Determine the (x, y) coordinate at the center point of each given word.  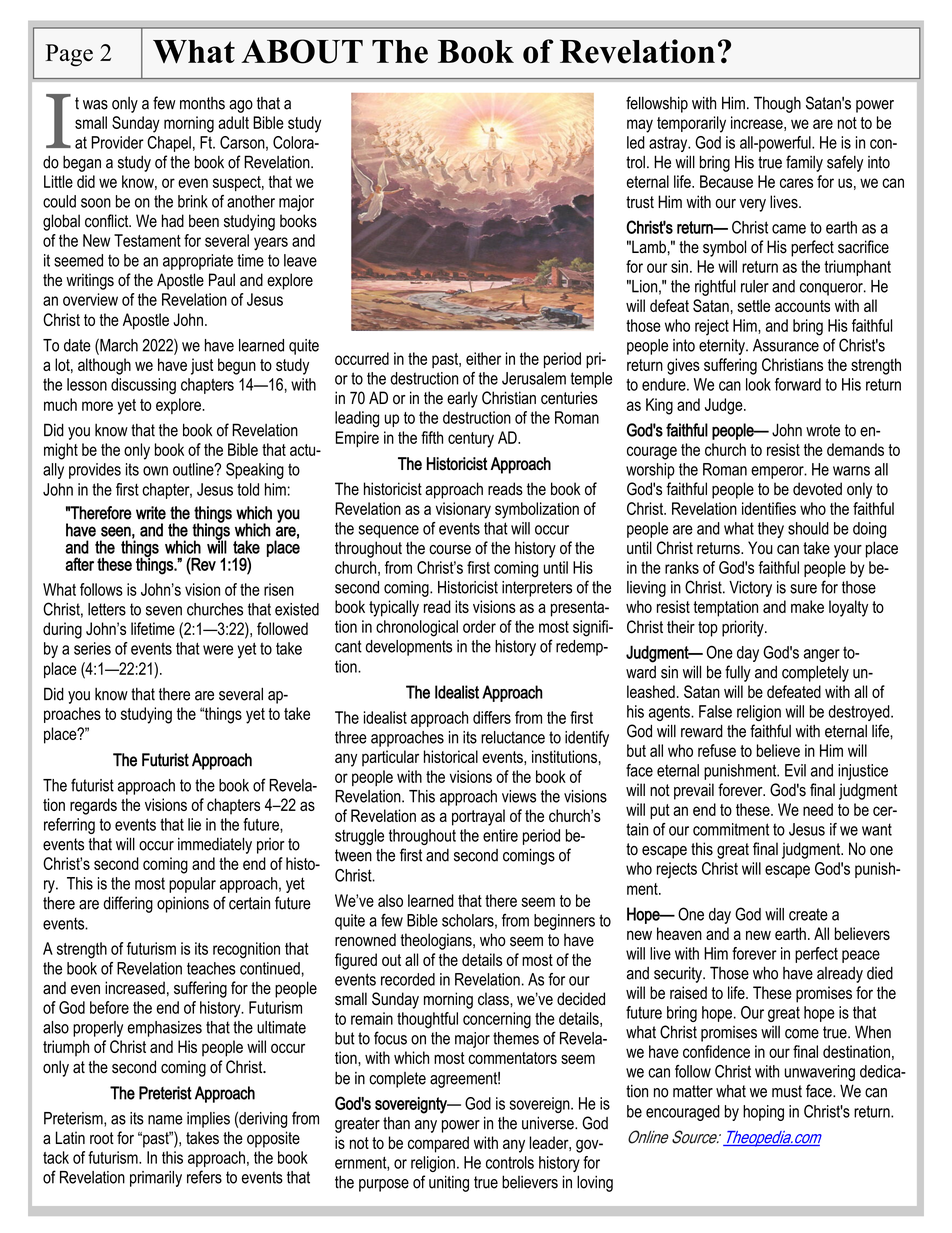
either (483, 358)
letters (107, 609)
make (807, 606)
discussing (143, 386)
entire (500, 835)
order (479, 626)
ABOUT (302, 51)
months (202, 103)
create (808, 914)
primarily (156, 1179)
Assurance (786, 345)
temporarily (691, 124)
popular (192, 885)
